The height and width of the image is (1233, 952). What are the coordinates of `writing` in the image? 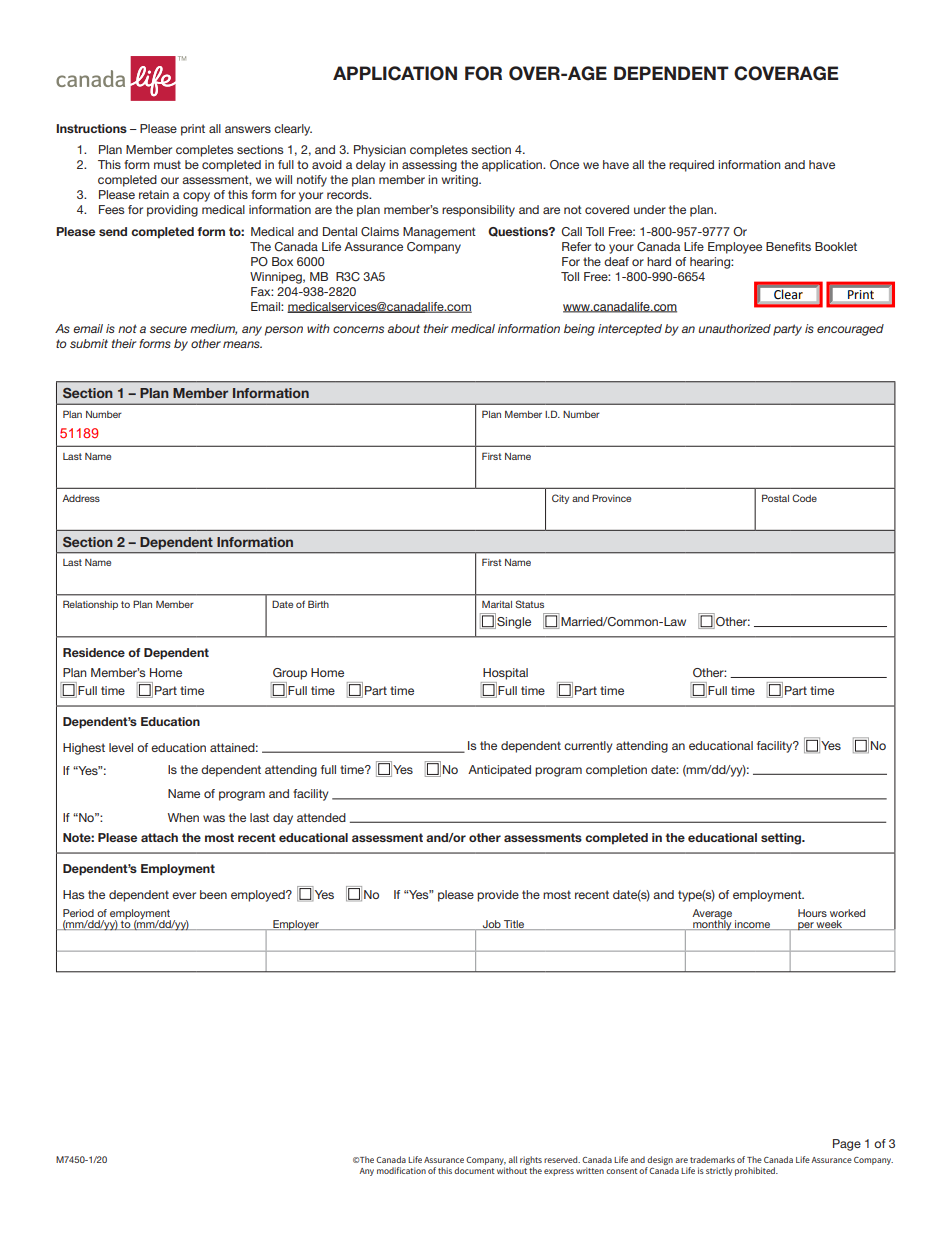 It's located at (460, 181).
